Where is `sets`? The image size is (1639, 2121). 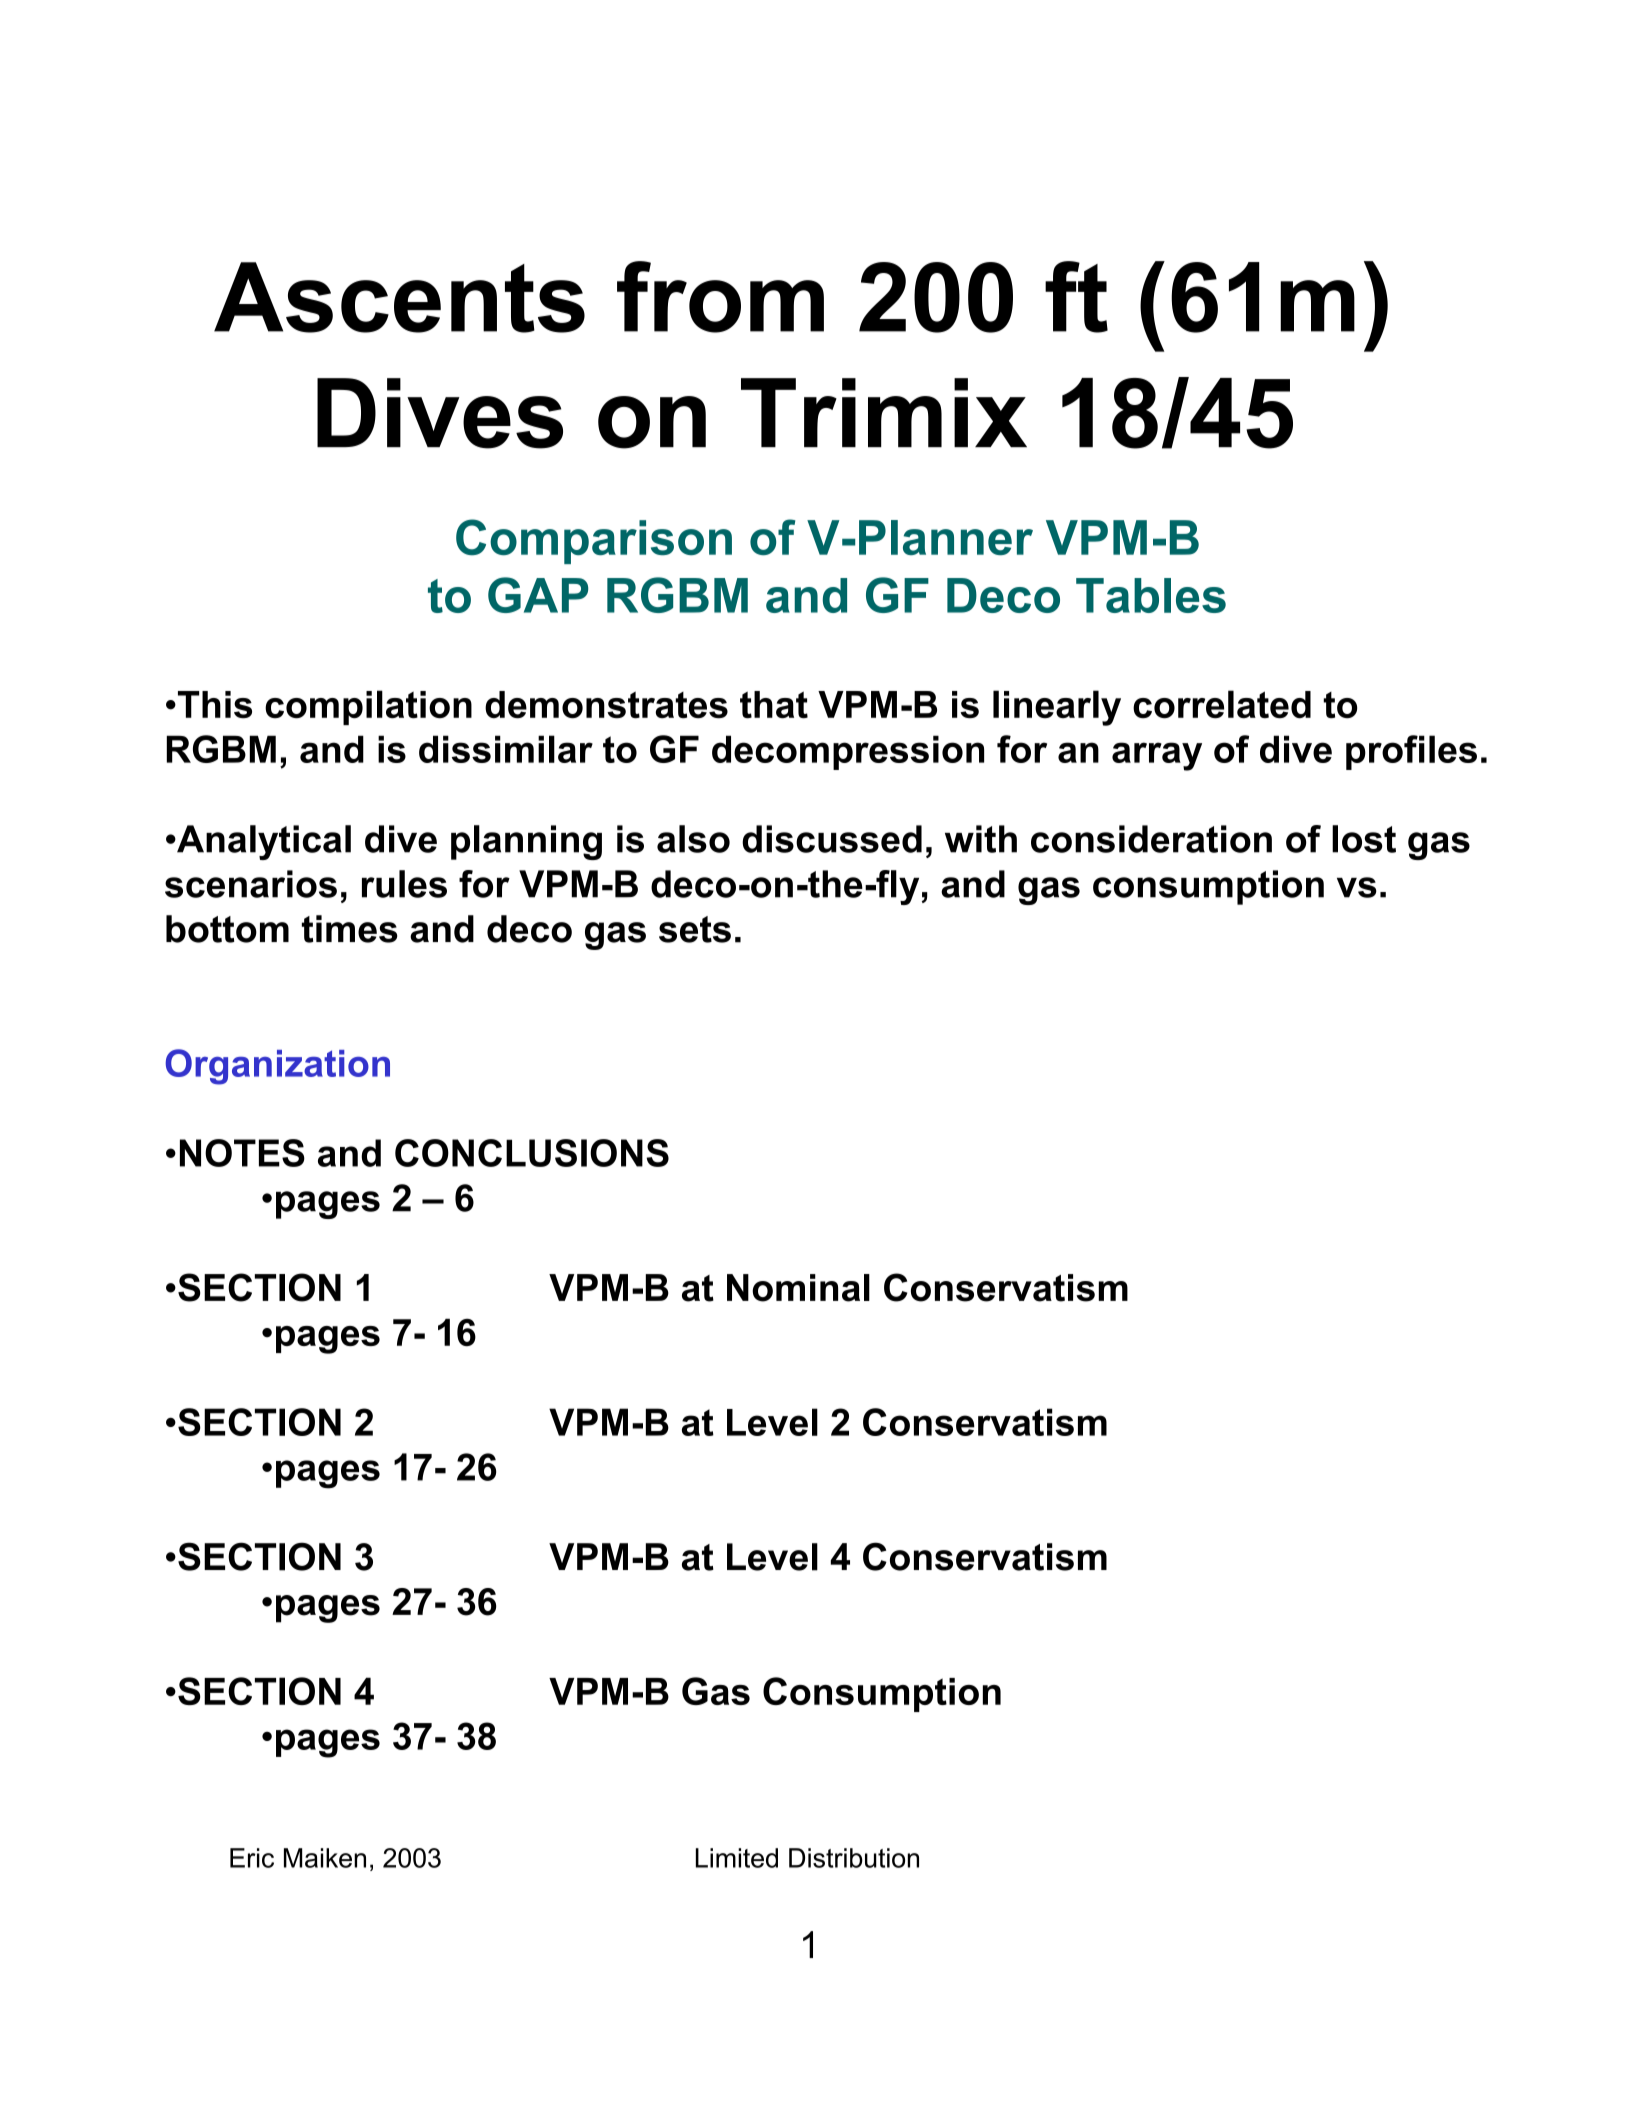 sets is located at coordinates (695, 929).
